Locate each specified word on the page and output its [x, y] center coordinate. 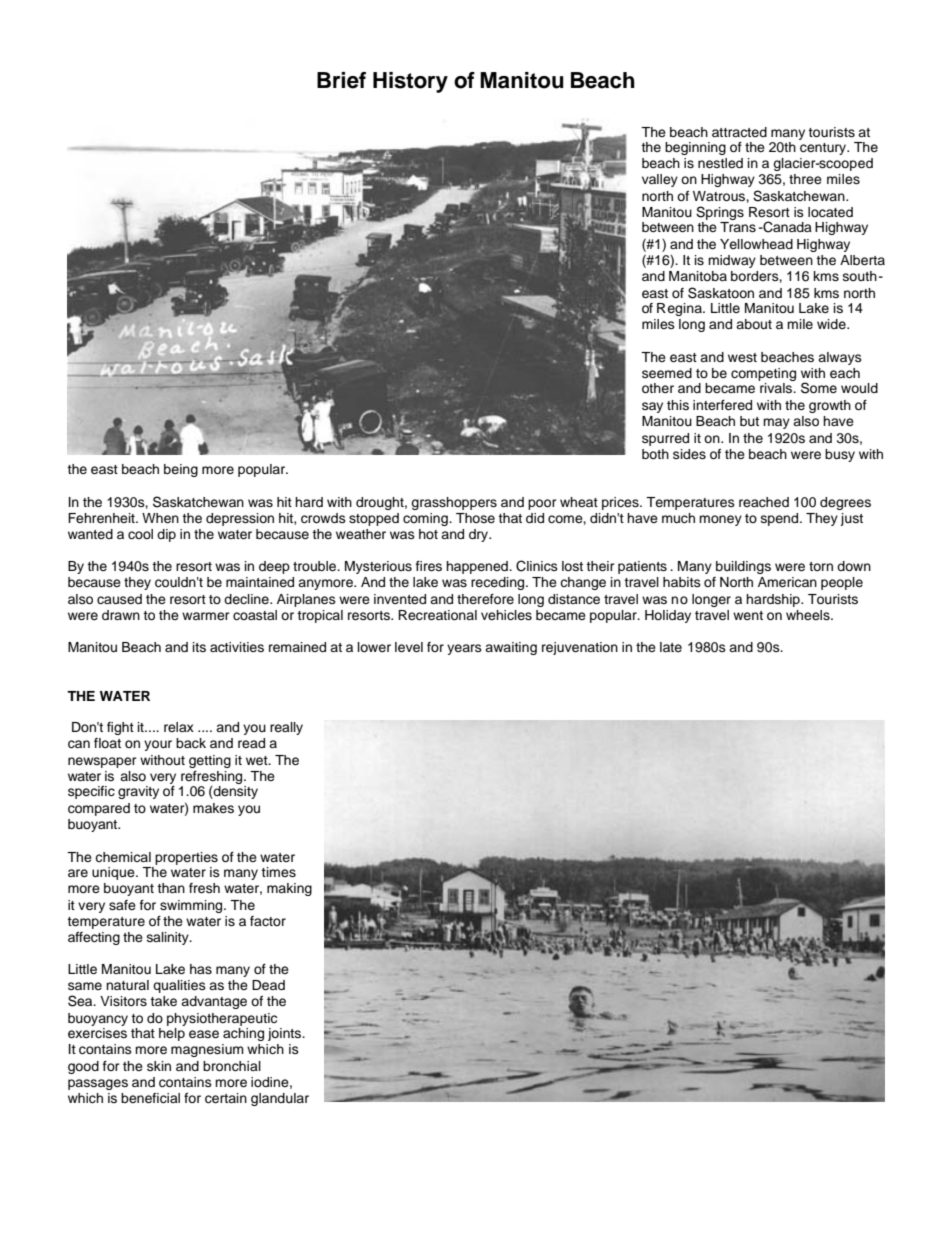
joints [286, 1034]
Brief [341, 80]
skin [159, 1066]
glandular [280, 1099]
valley [660, 180]
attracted [739, 132]
